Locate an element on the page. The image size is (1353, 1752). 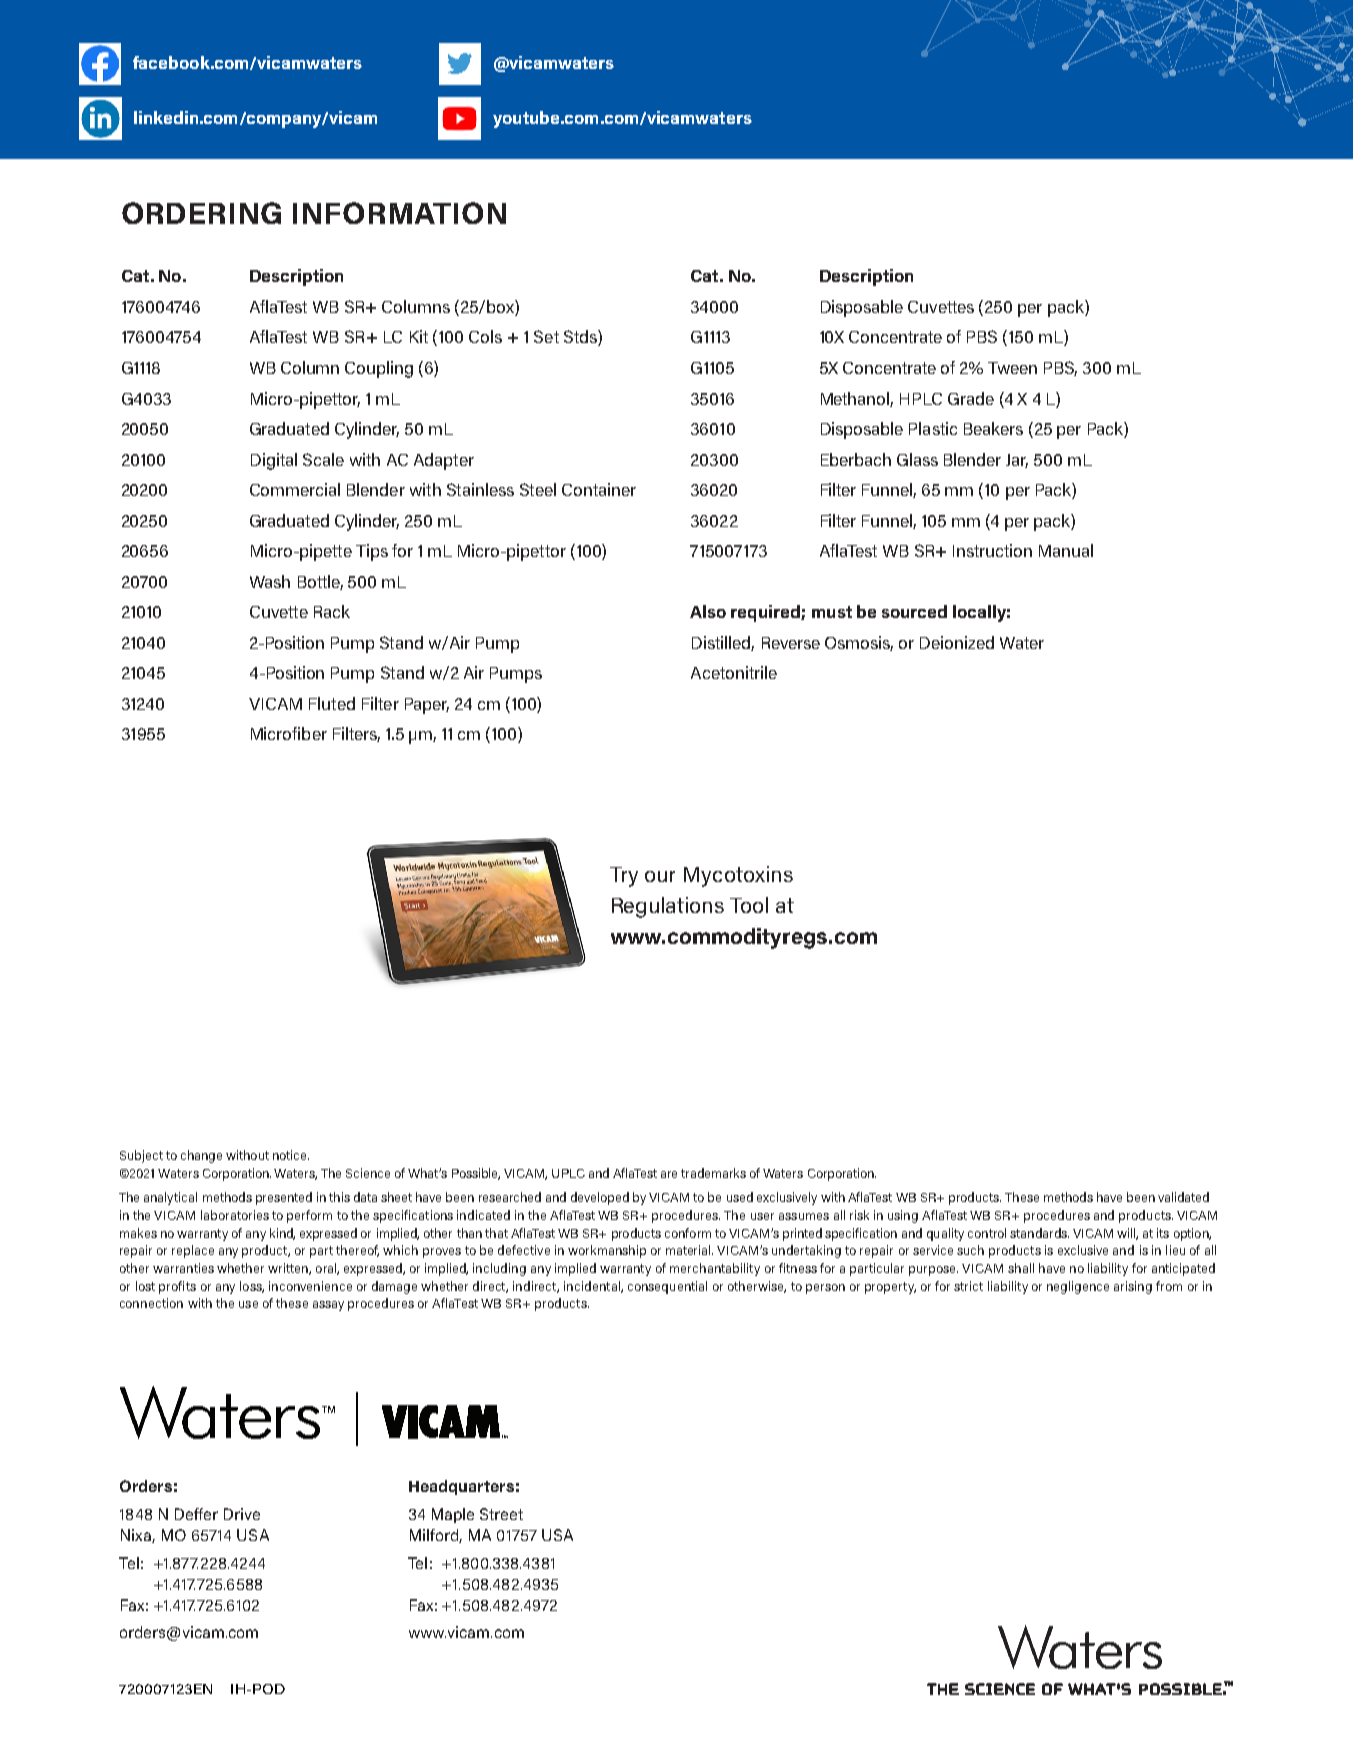
Also is located at coordinates (708, 611).
